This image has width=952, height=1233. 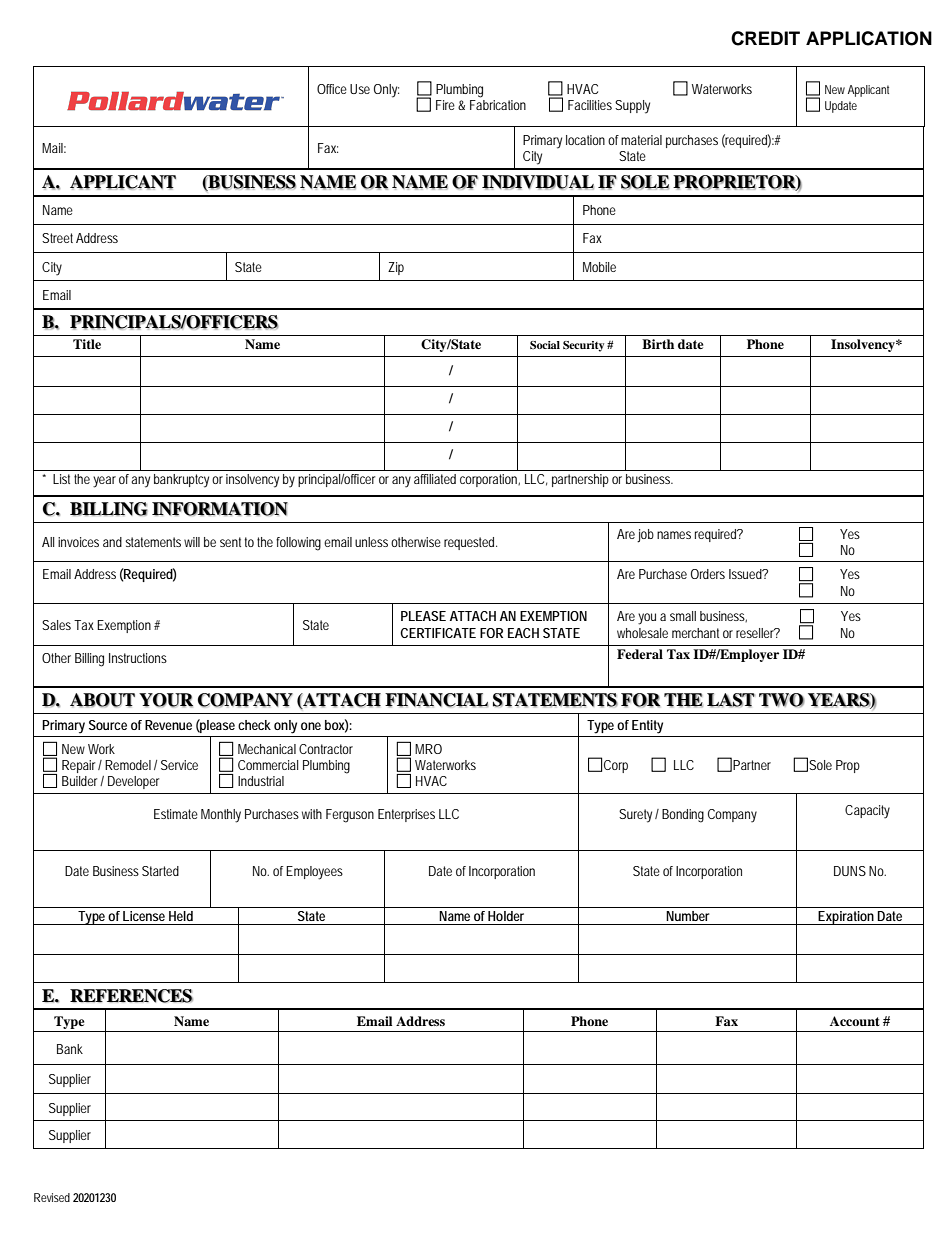 I want to click on REFERENCES, so click(x=131, y=996).
